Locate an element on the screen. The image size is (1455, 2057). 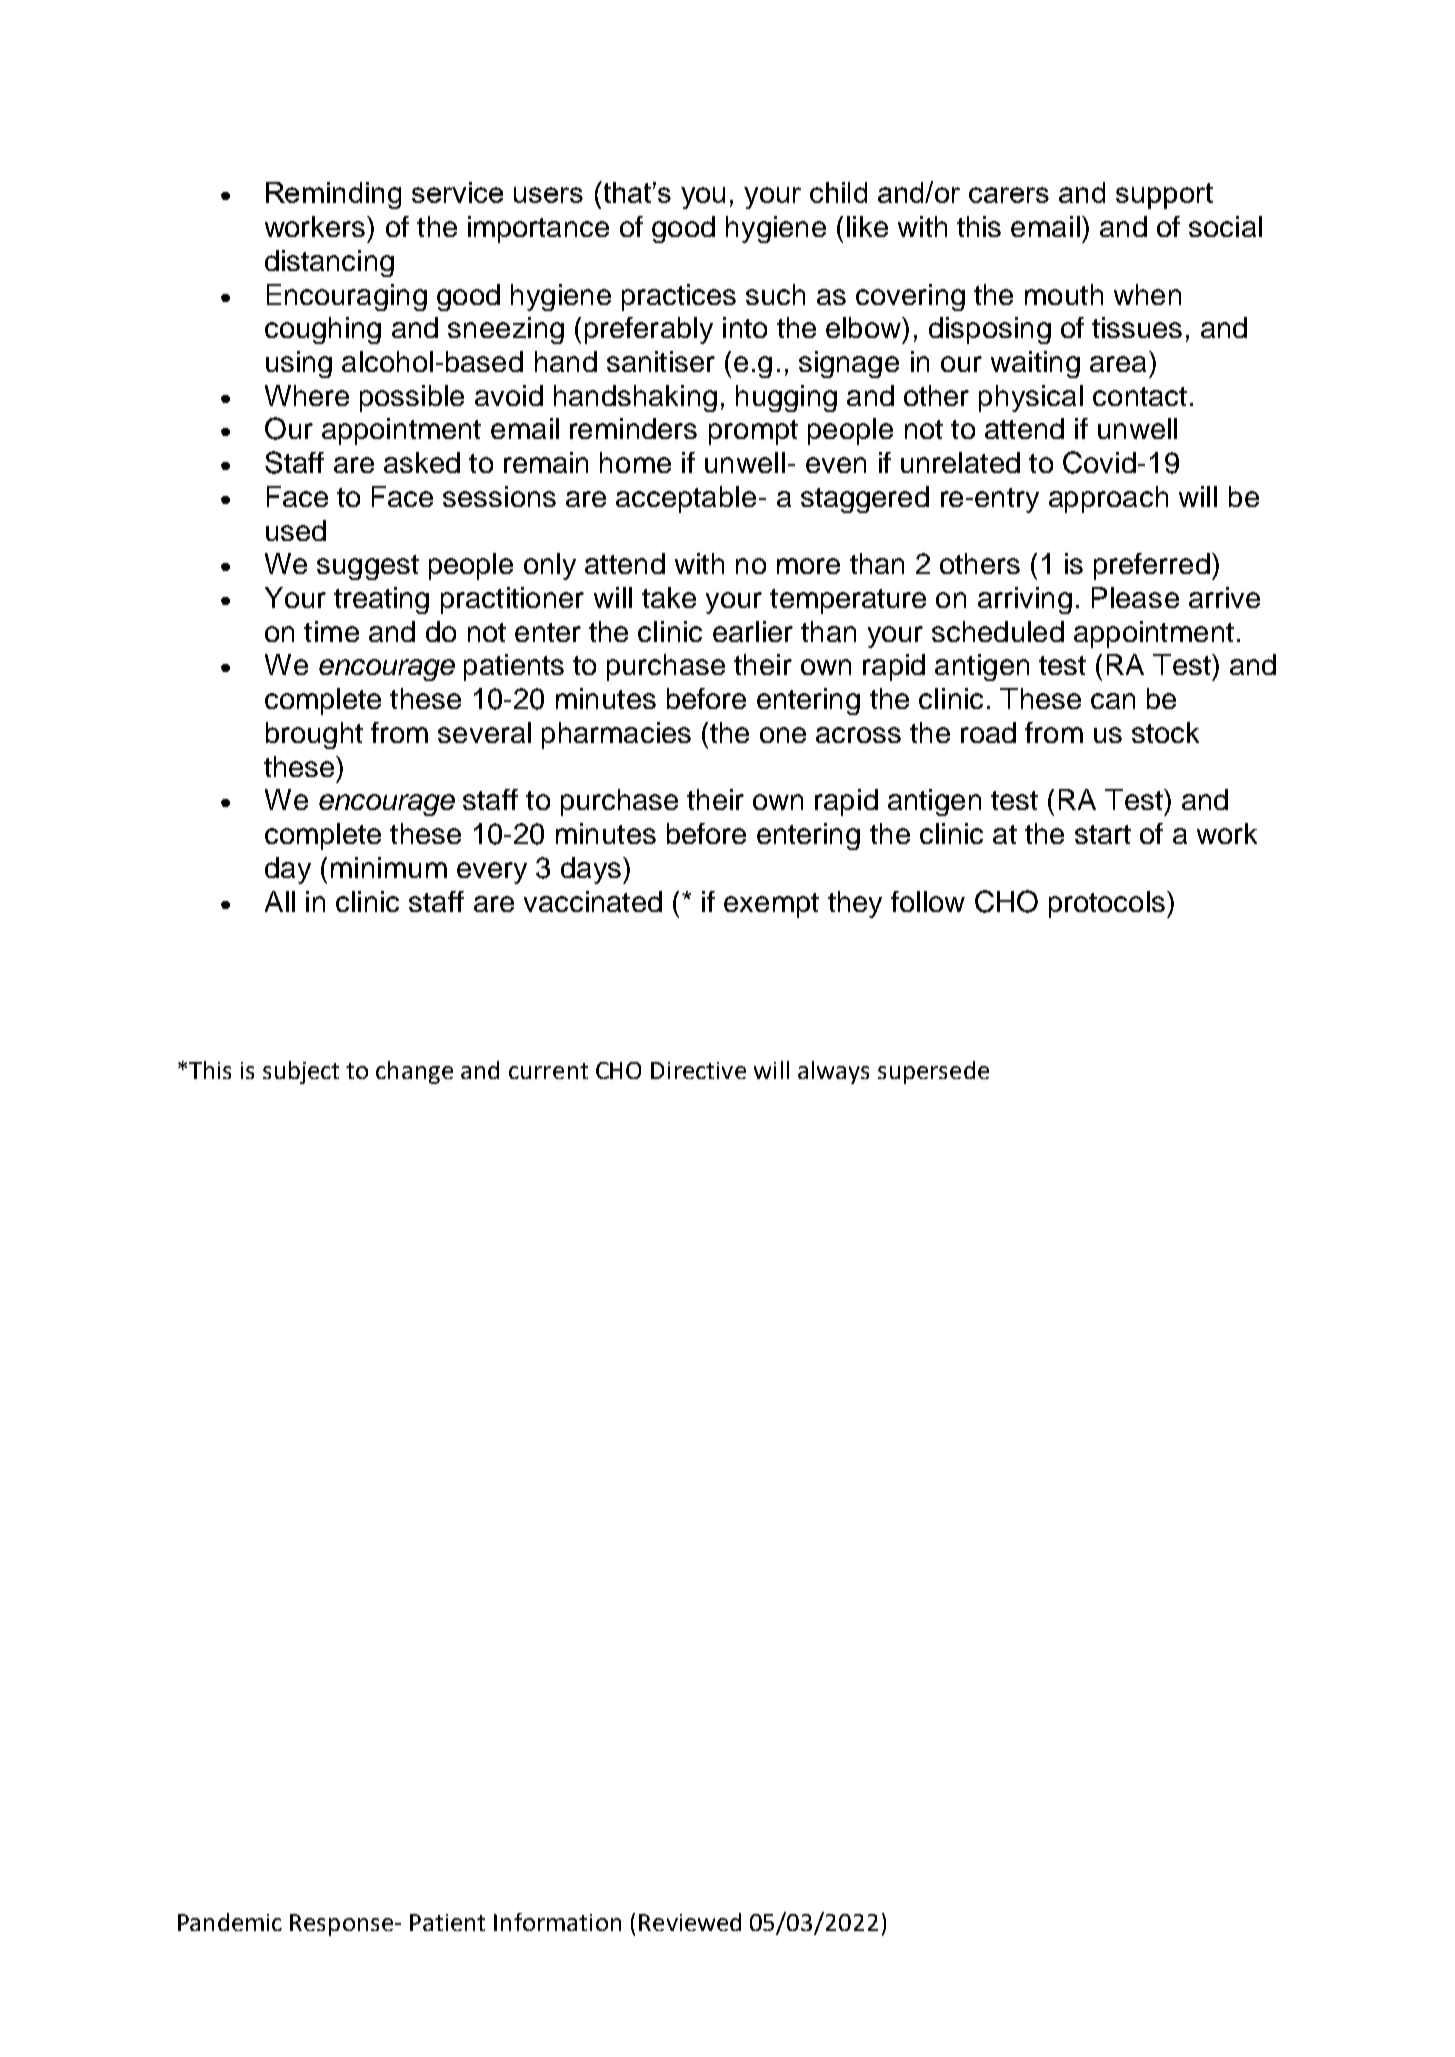
distancing is located at coordinates (329, 263).
